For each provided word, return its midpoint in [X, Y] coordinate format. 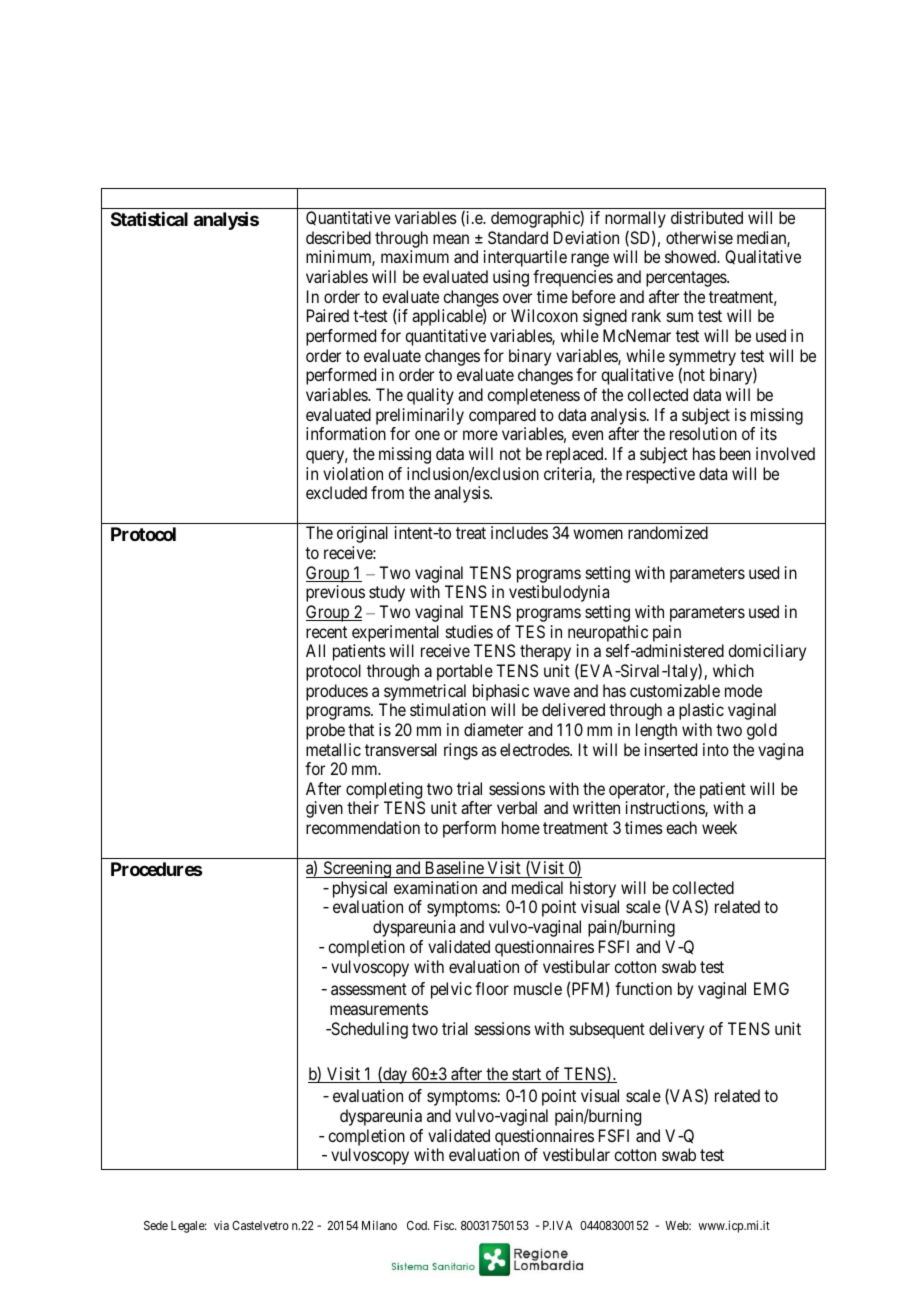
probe [325, 731]
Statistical [149, 218]
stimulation [448, 709]
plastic [701, 711]
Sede [156, 1225]
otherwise [699, 237]
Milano [379, 1225]
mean [451, 239]
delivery [676, 1030]
